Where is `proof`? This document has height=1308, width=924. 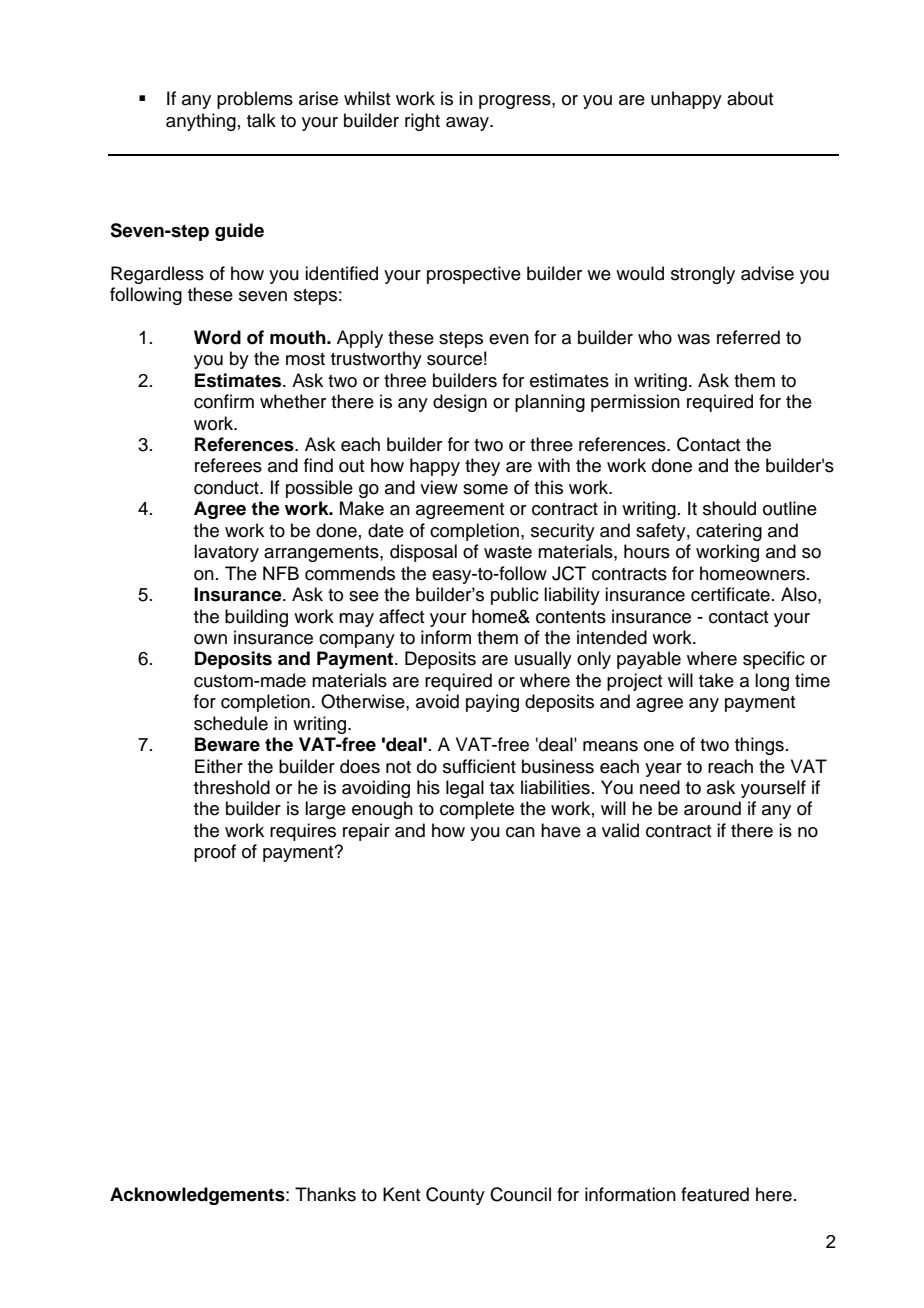 proof is located at coordinates (215, 853).
